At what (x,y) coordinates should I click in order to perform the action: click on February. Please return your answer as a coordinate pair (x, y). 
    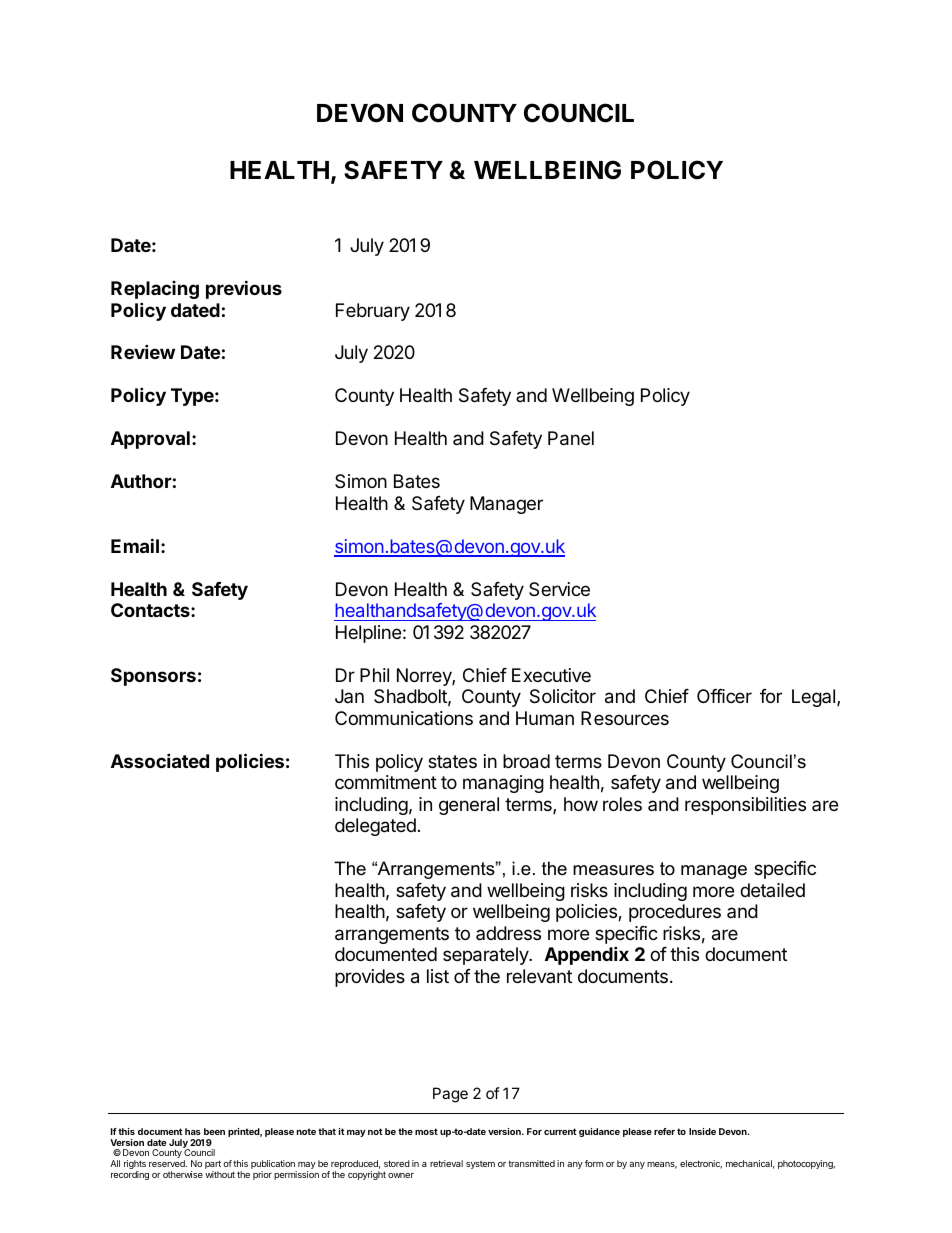
    Looking at the image, I should click on (373, 312).
